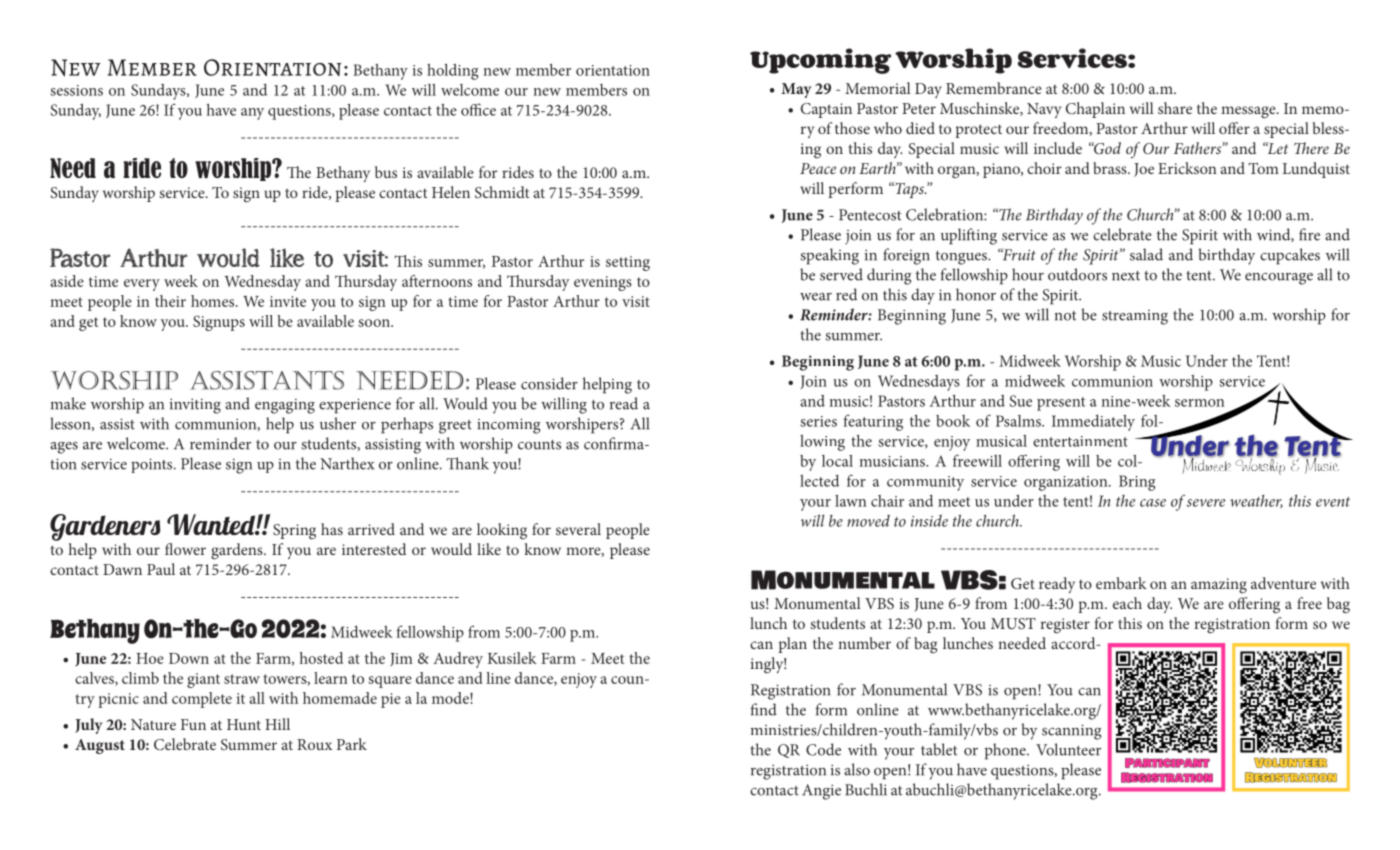  Describe the element at coordinates (185, 549) in the image. I see `flower` at that location.
